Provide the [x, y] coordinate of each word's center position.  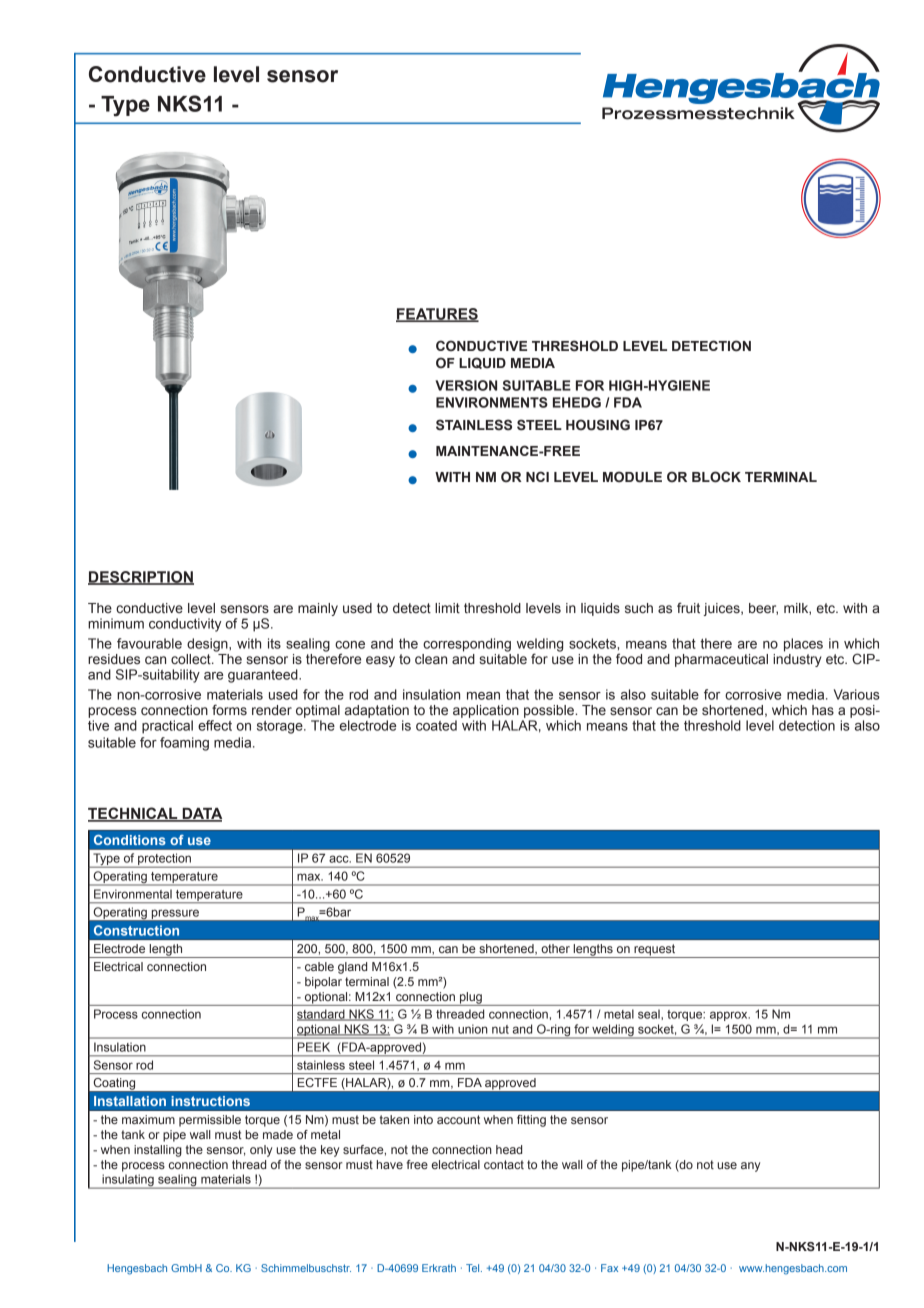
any [750, 1167]
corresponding [467, 645]
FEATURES [437, 315]
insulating [128, 1181]
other [556, 948]
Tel [474, 1268]
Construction [136, 930]
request [655, 951]
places [803, 645]
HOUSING [598, 425]
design [208, 645]
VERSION [466, 385]
